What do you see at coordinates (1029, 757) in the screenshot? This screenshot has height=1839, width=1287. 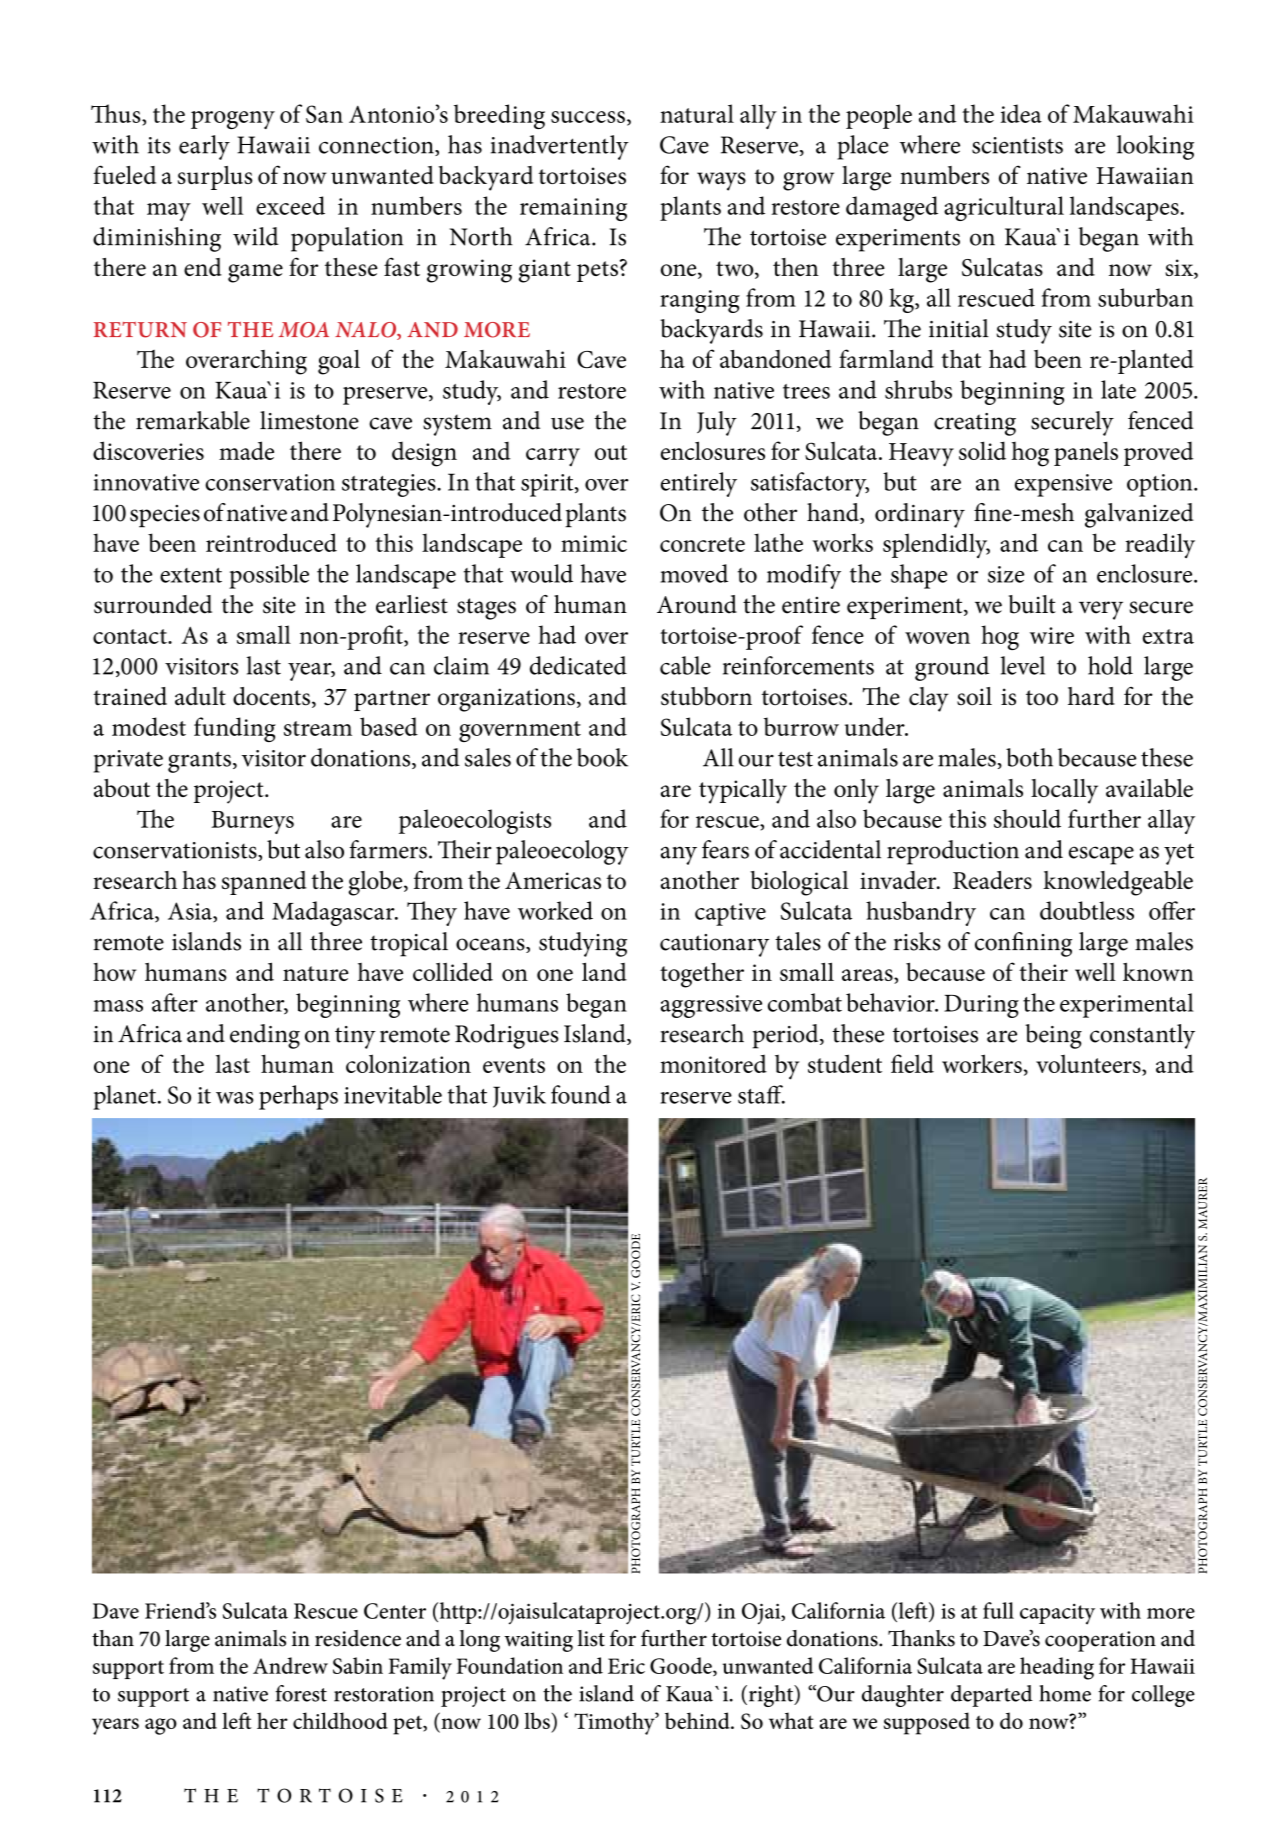 I see `both` at bounding box center [1029, 757].
